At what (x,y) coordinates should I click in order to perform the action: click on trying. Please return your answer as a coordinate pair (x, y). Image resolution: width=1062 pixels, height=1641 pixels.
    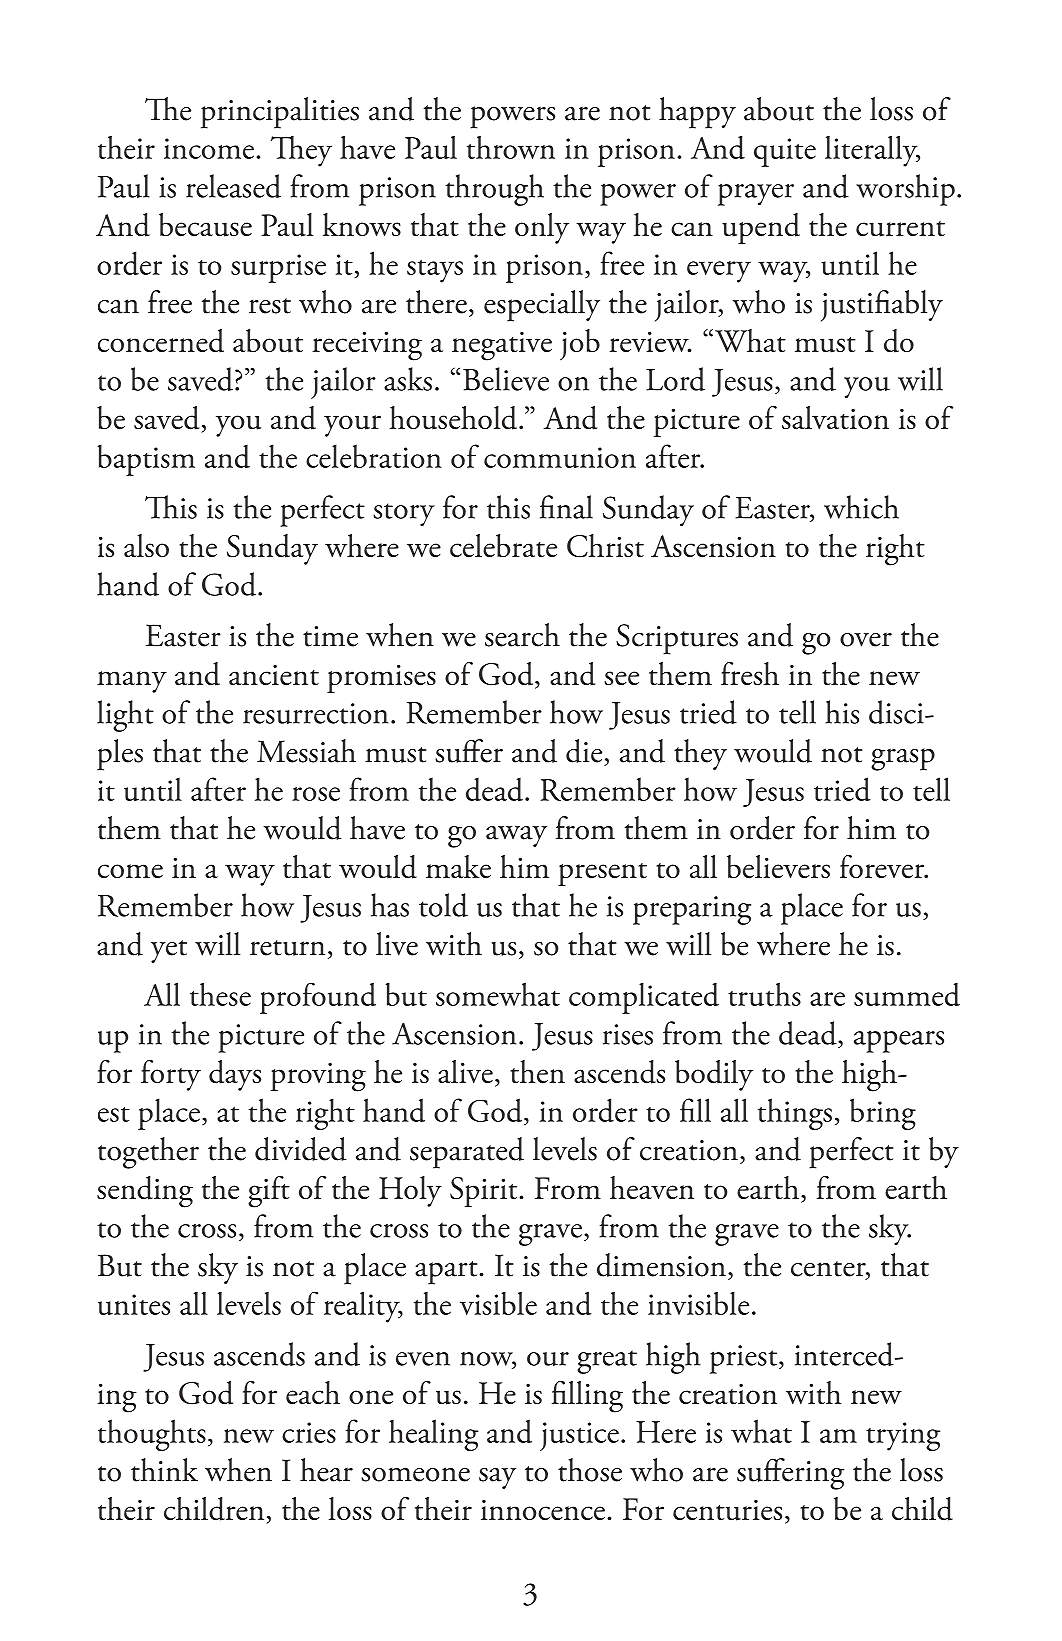
    Looking at the image, I should click on (903, 1436).
